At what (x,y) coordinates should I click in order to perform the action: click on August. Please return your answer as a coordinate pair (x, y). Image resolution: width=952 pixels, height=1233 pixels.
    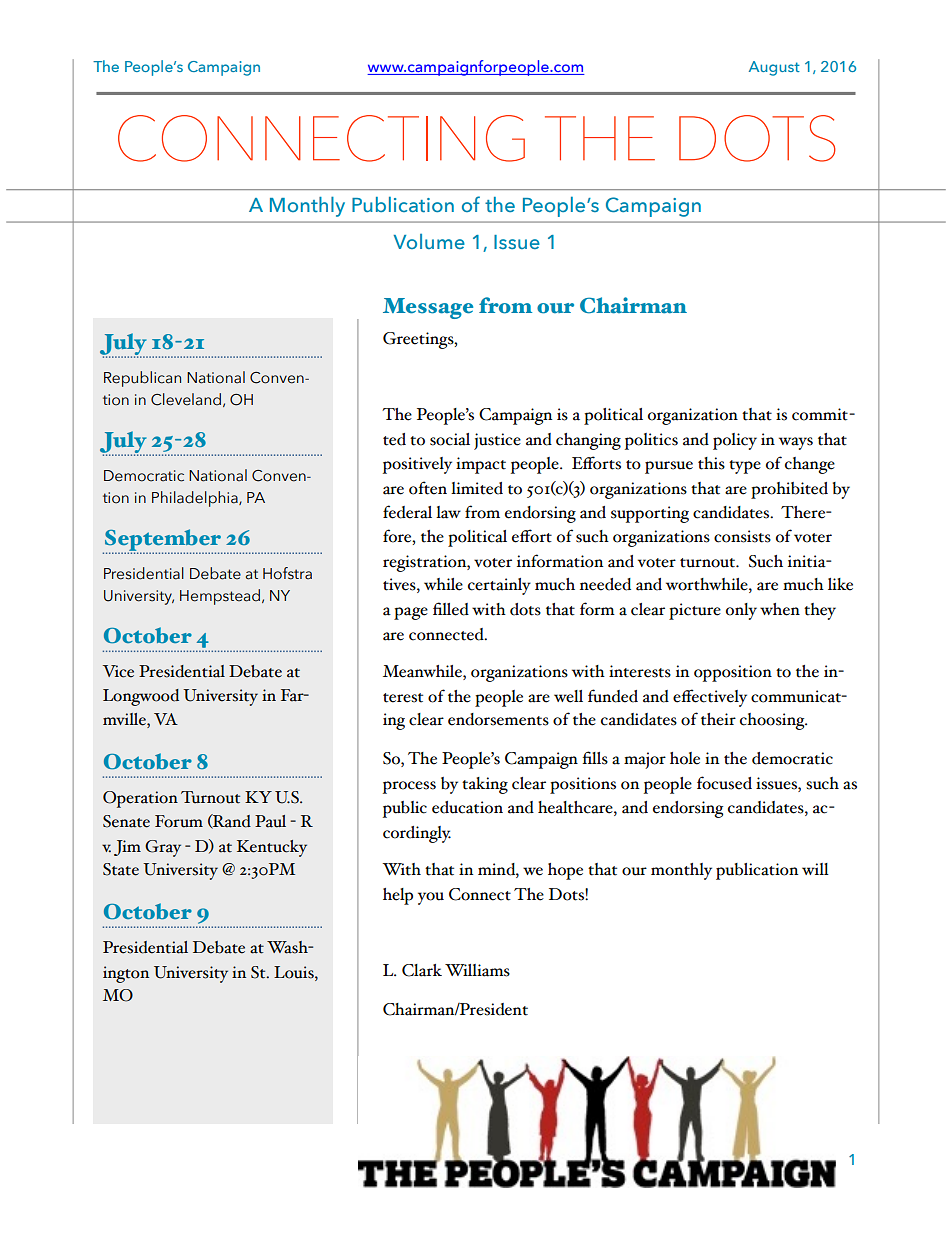
    Looking at the image, I should click on (774, 68).
